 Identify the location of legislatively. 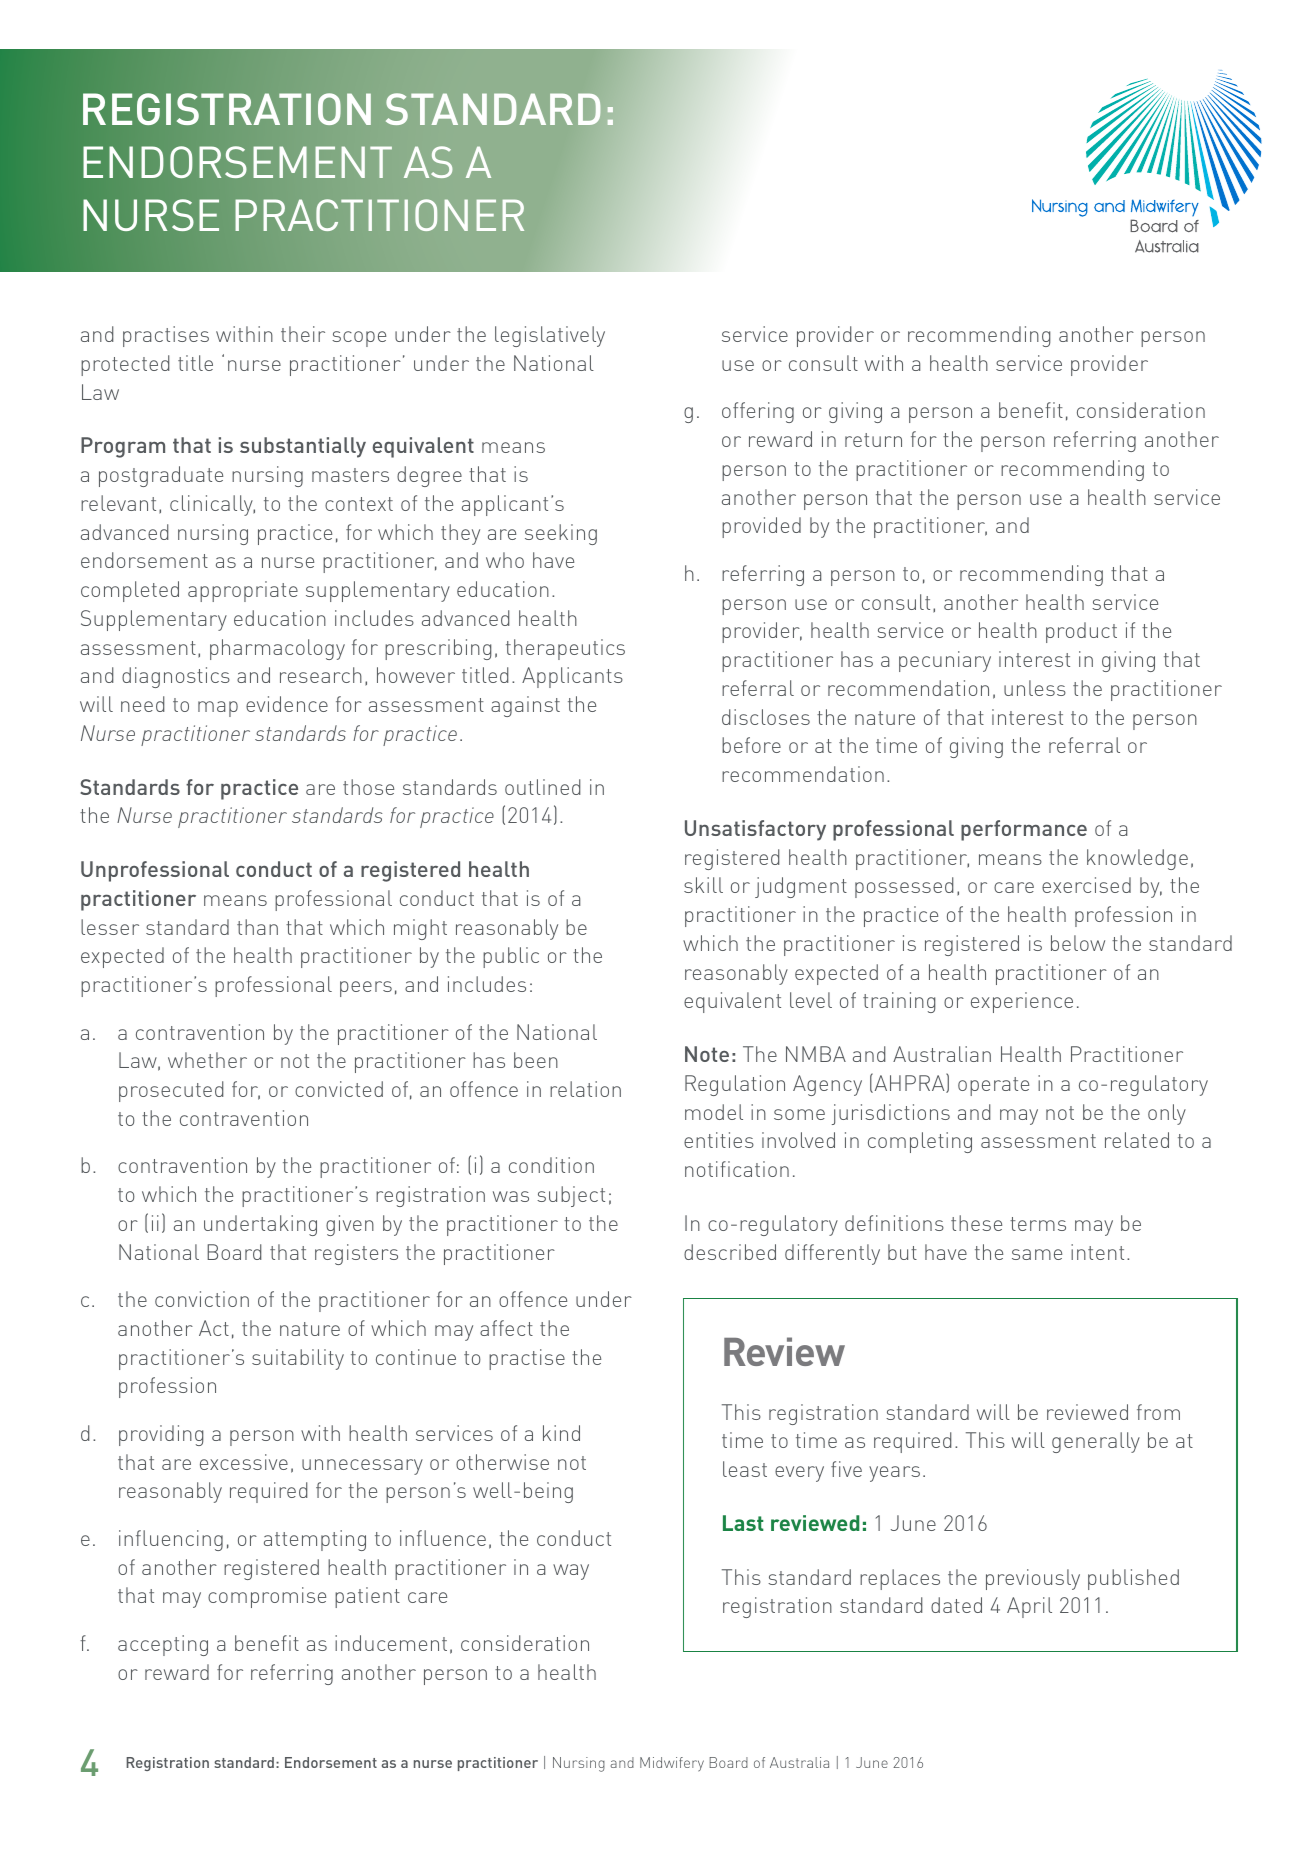
(550, 336).
